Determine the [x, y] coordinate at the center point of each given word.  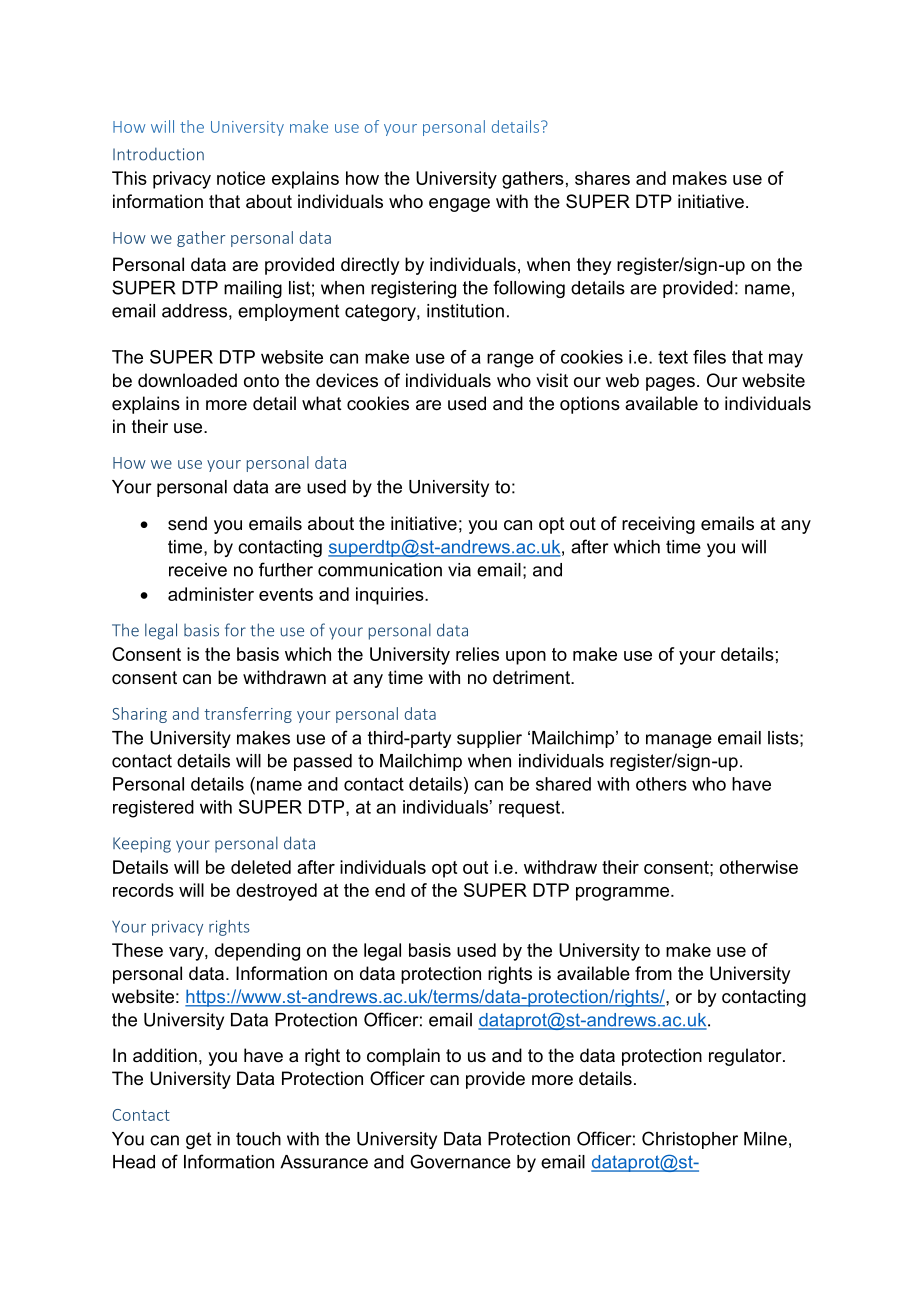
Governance [460, 1161]
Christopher [690, 1140]
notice [241, 178]
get [198, 1140]
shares [602, 178]
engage [459, 205]
